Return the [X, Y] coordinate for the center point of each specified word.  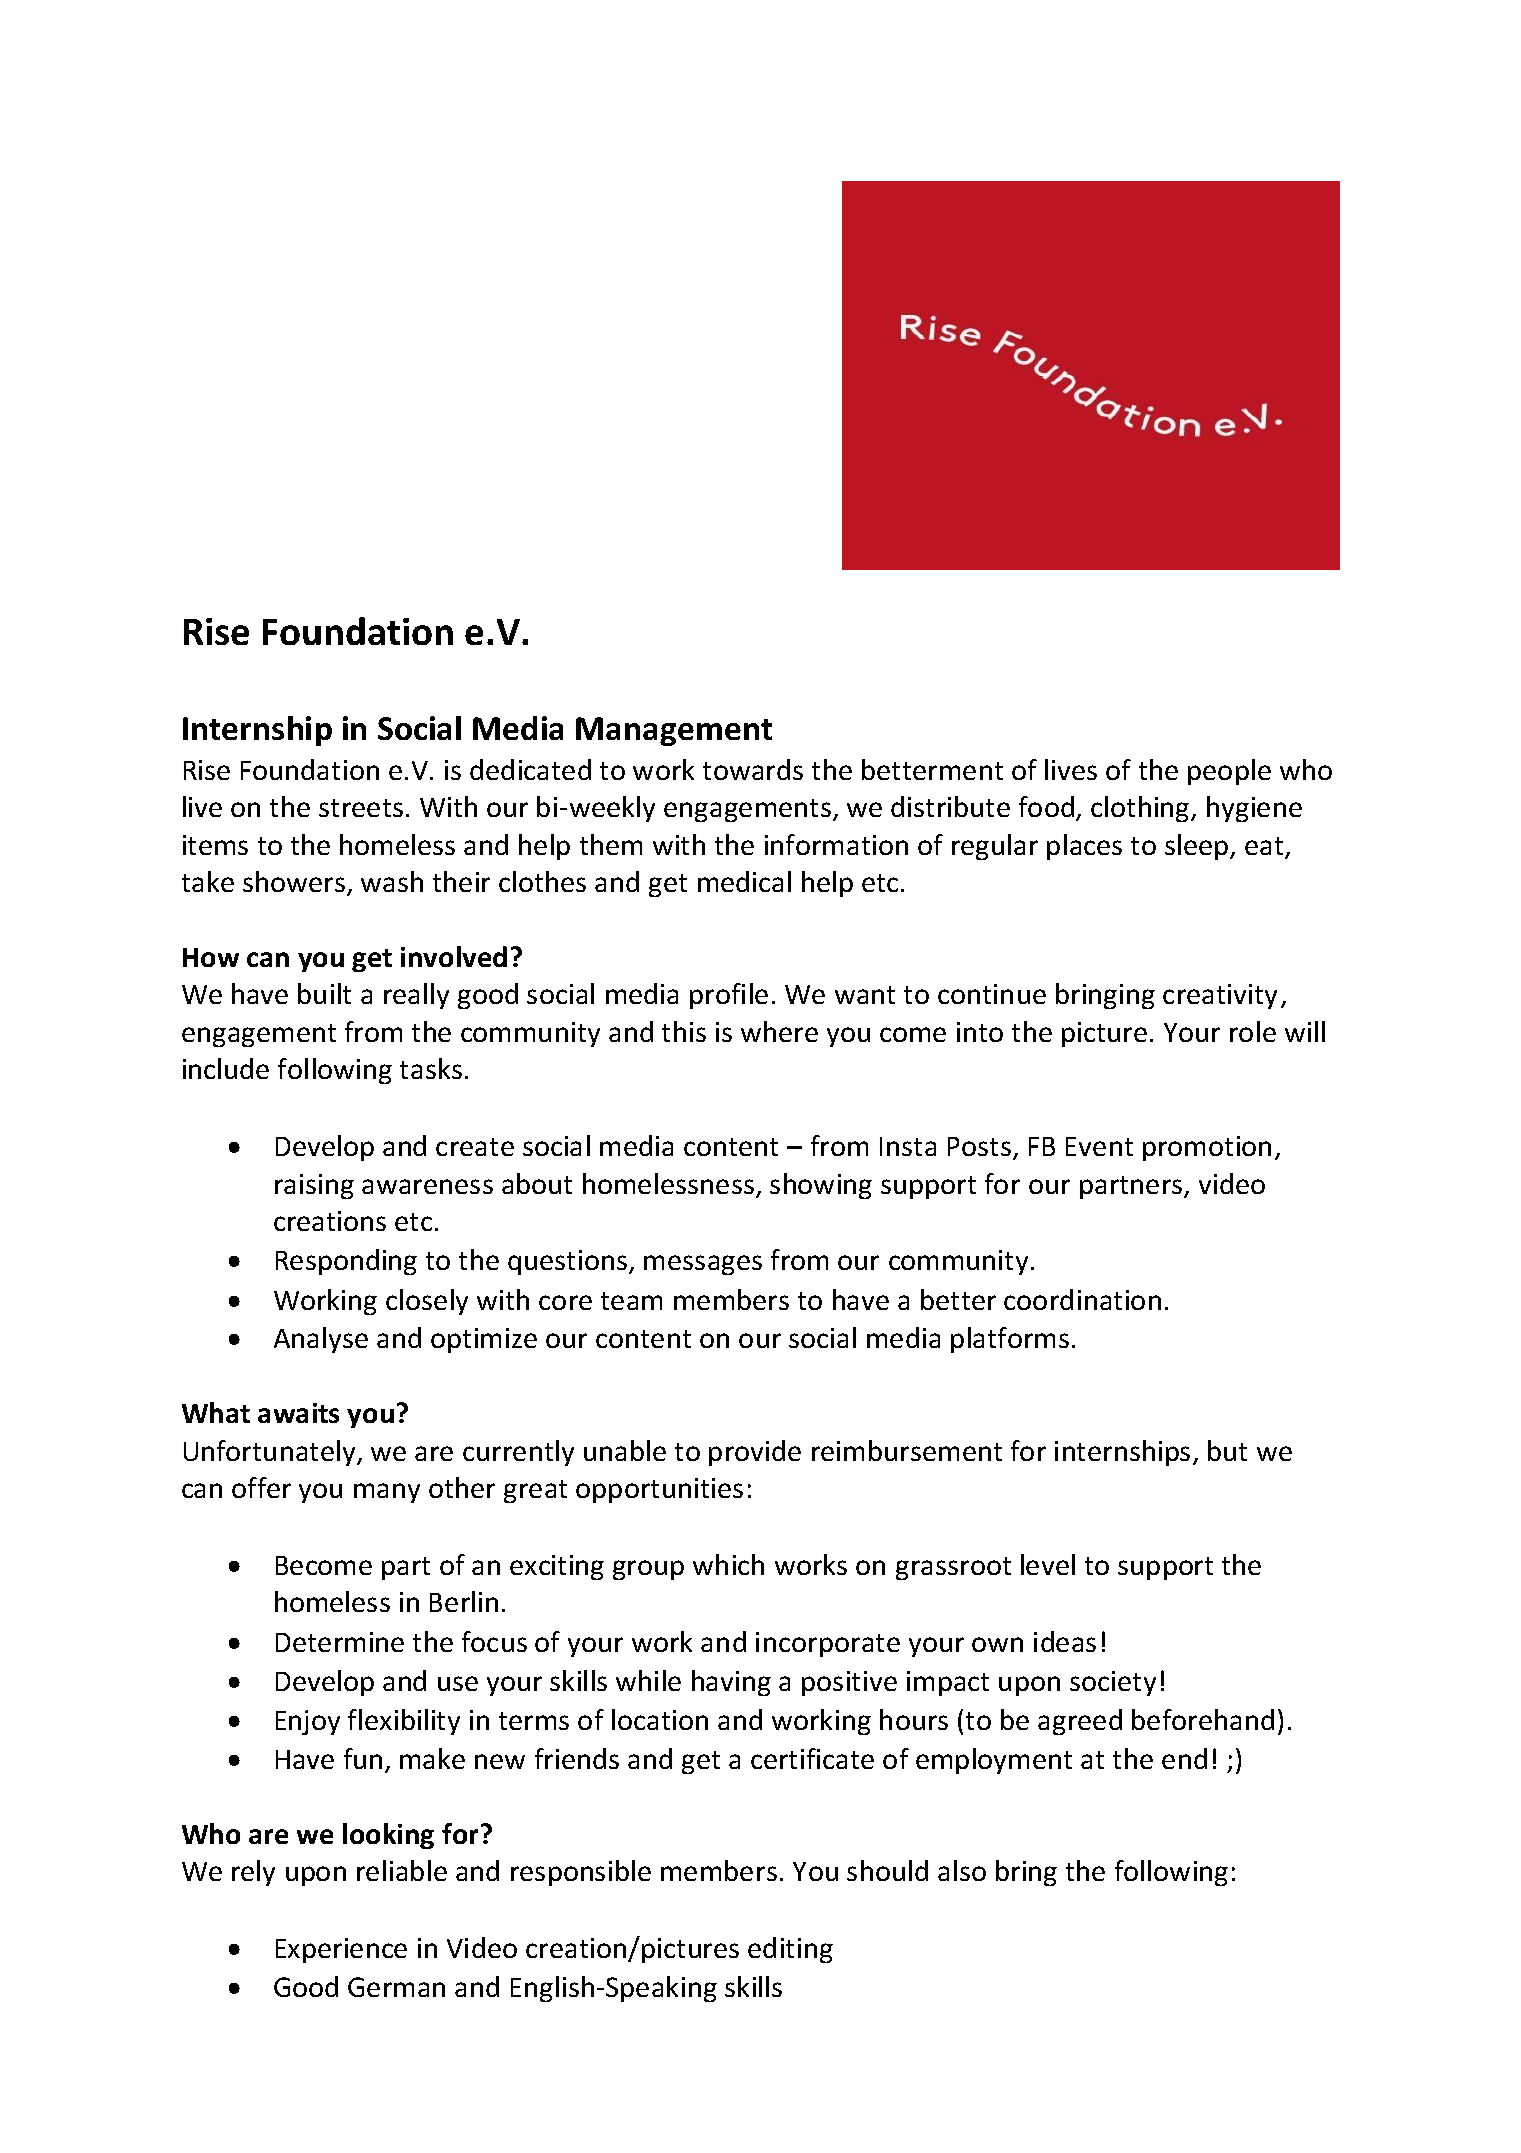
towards [753, 769]
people [1229, 772]
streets [361, 808]
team [631, 1301]
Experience [341, 1950]
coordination [1082, 1299]
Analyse [321, 1340]
